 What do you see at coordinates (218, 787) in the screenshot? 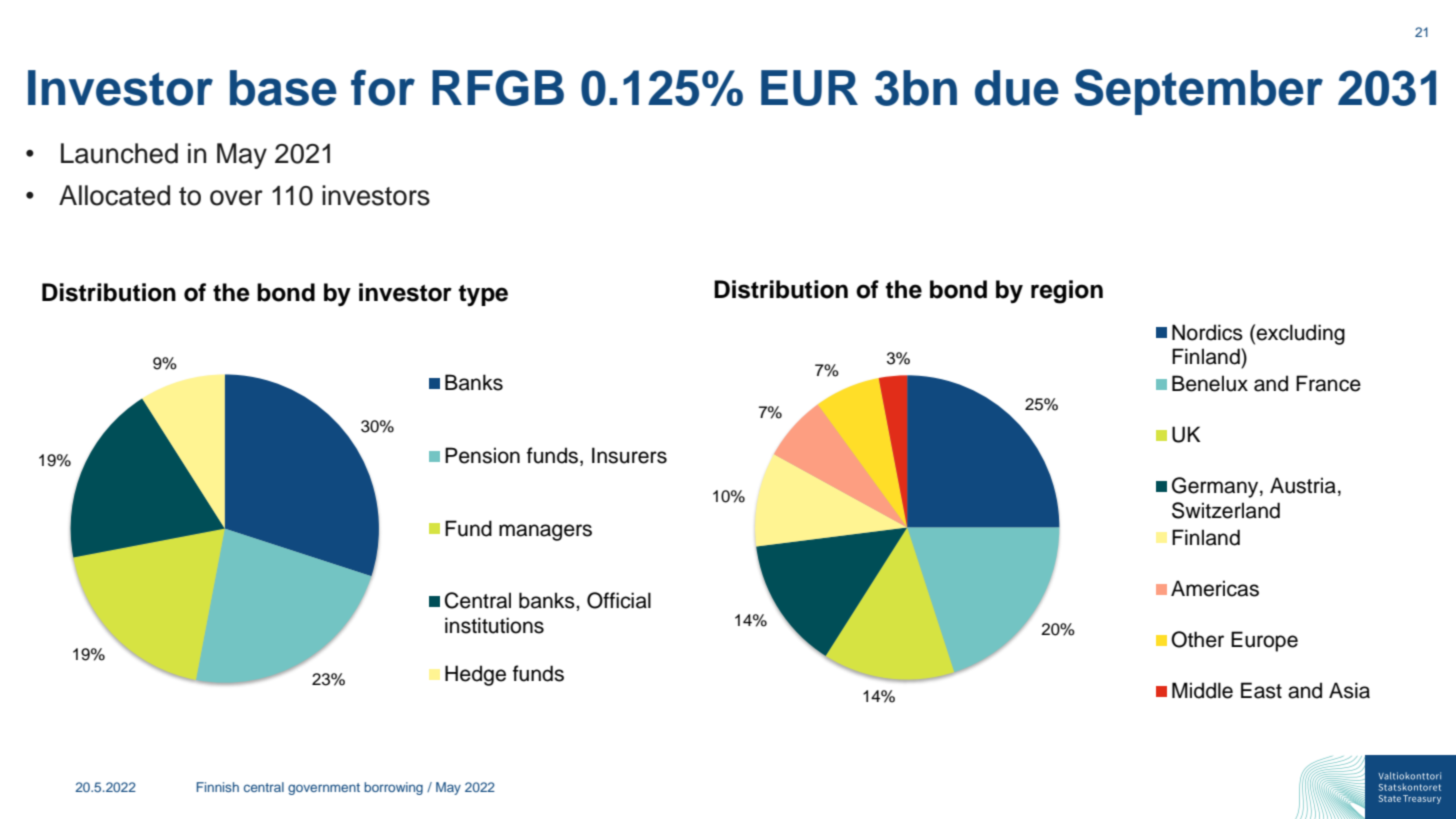
I see `Finnish` at bounding box center [218, 787].
